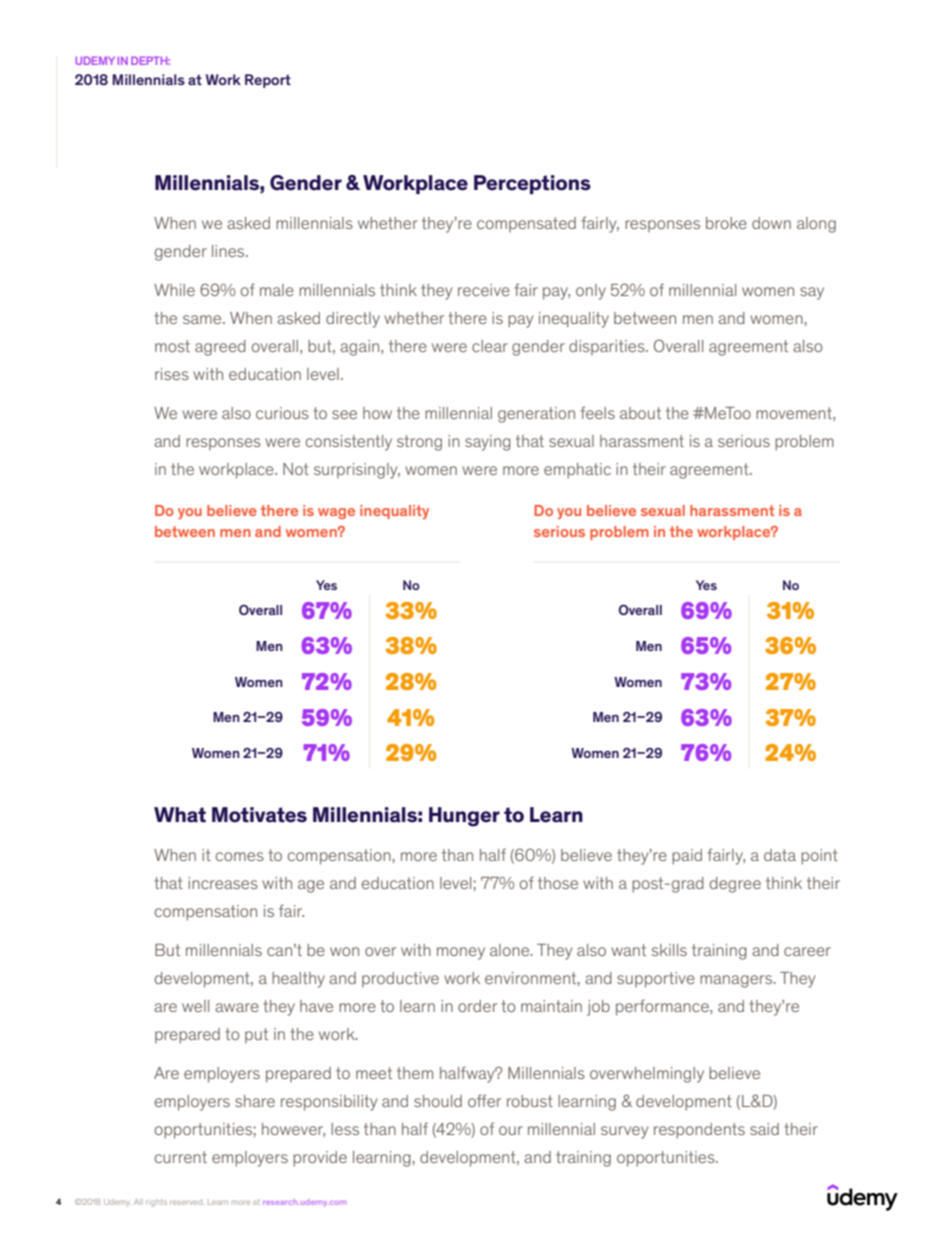  What do you see at coordinates (181, 1157) in the image?
I see `current` at bounding box center [181, 1157].
